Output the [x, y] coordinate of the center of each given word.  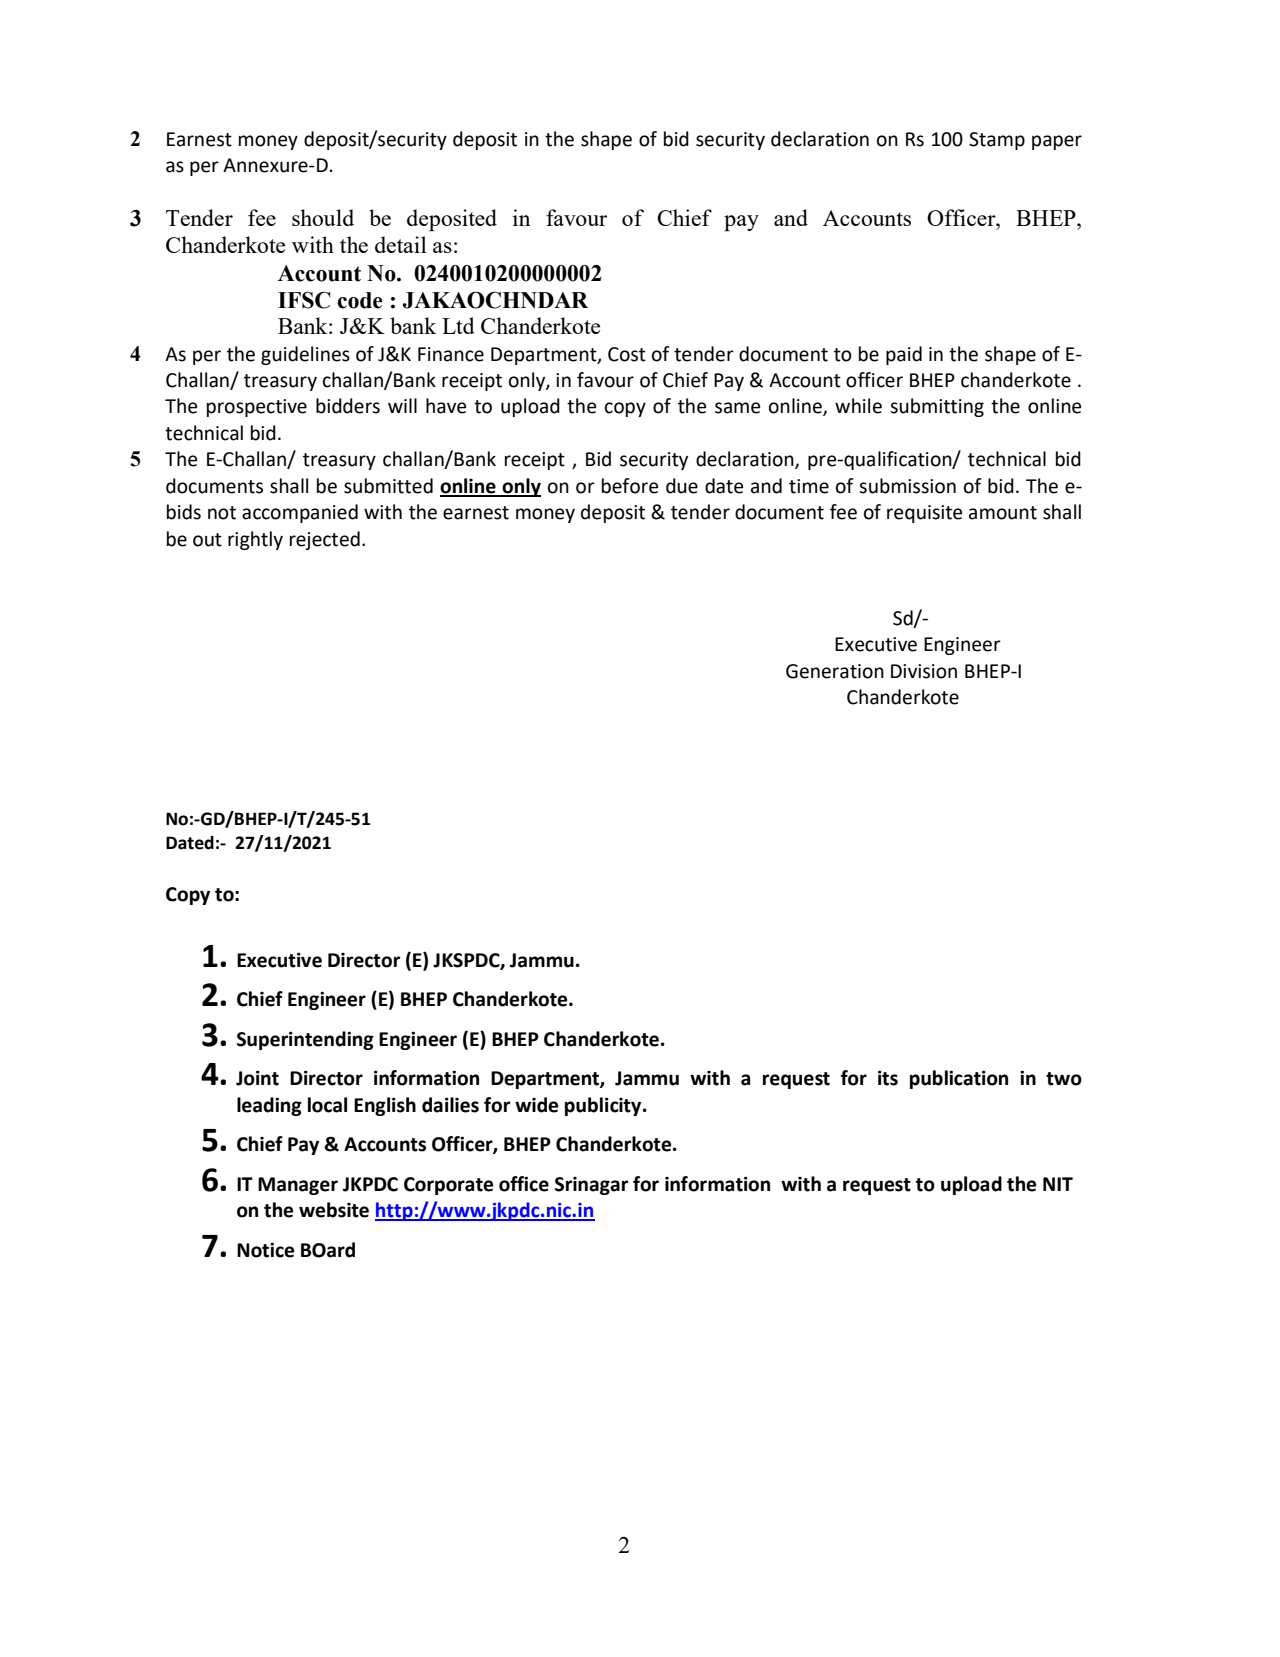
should [323, 217]
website [334, 1210]
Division [924, 671]
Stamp [997, 141]
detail [401, 244]
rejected [325, 540]
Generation [835, 671]
